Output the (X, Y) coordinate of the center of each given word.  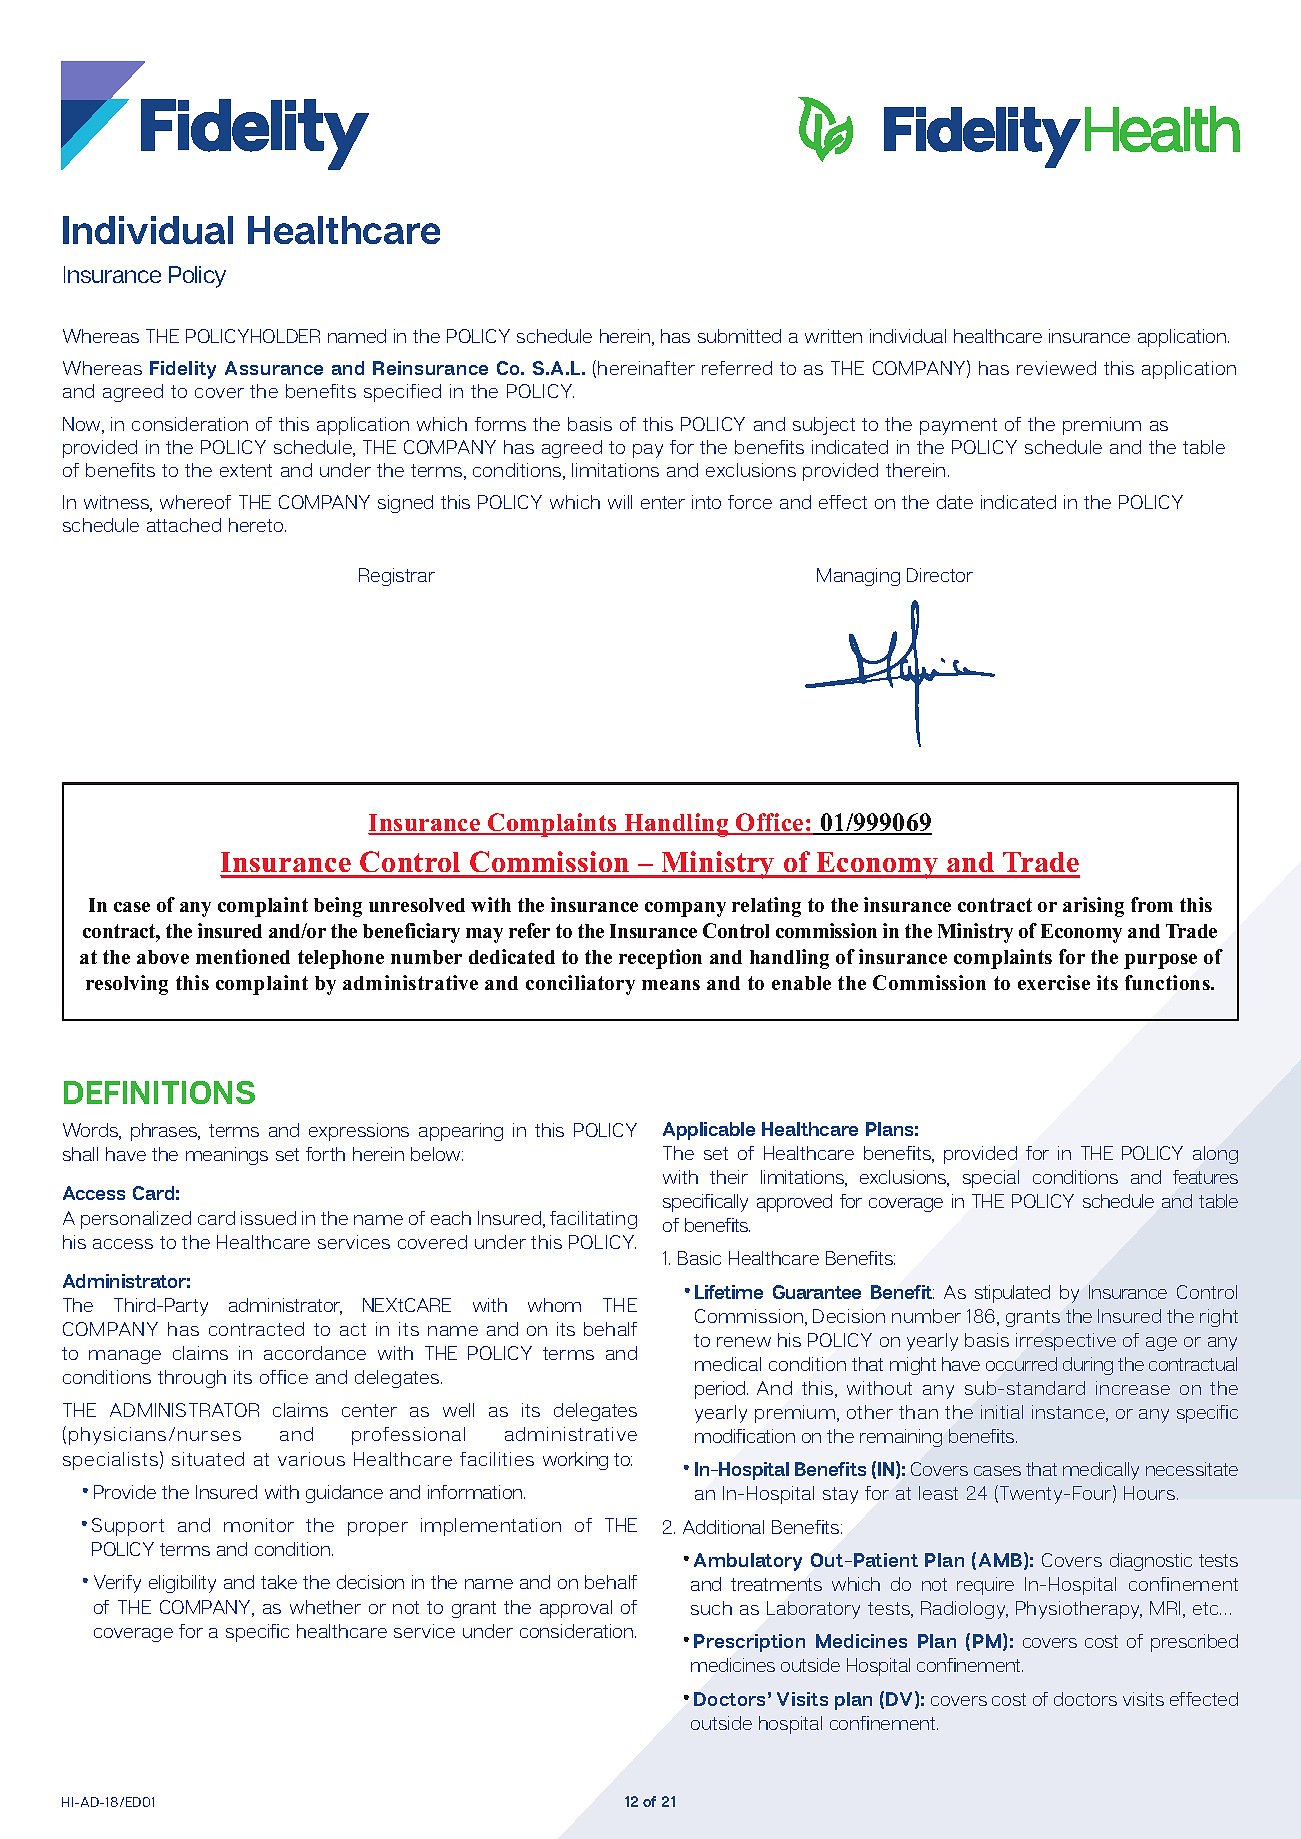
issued (268, 1218)
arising (1093, 907)
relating (766, 907)
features (1205, 1177)
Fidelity (183, 370)
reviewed (1056, 368)
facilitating (593, 1220)
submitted (739, 336)
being (338, 907)
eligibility (182, 1584)
